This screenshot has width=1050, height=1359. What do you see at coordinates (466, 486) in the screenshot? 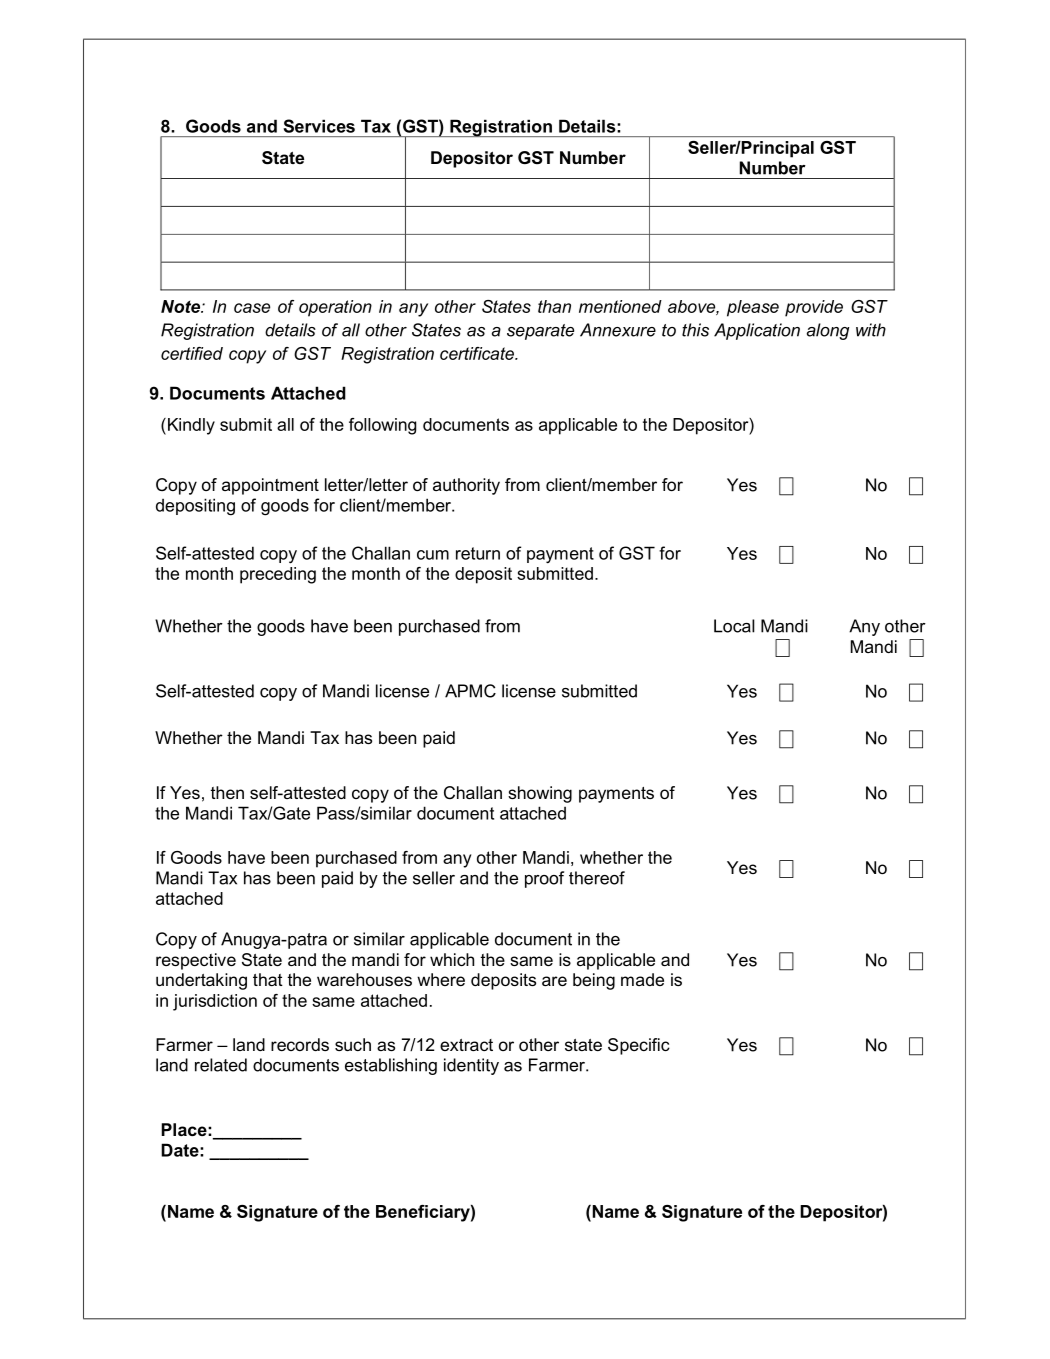
I see `authority` at bounding box center [466, 486].
